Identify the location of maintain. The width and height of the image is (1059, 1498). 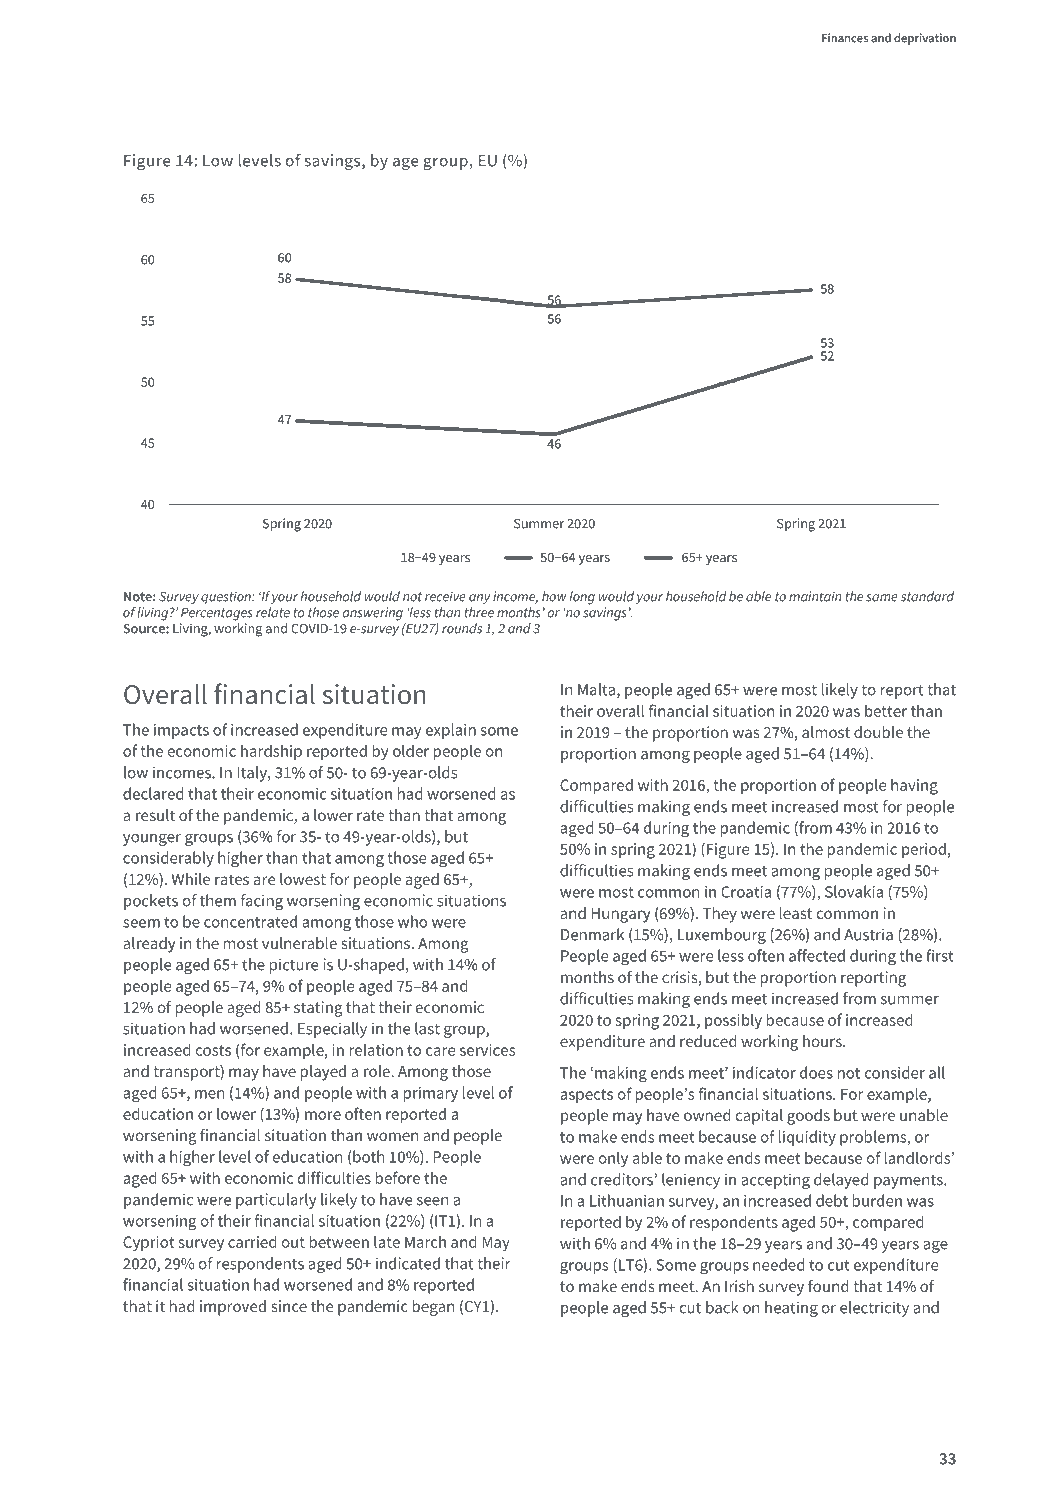
(815, 596).
